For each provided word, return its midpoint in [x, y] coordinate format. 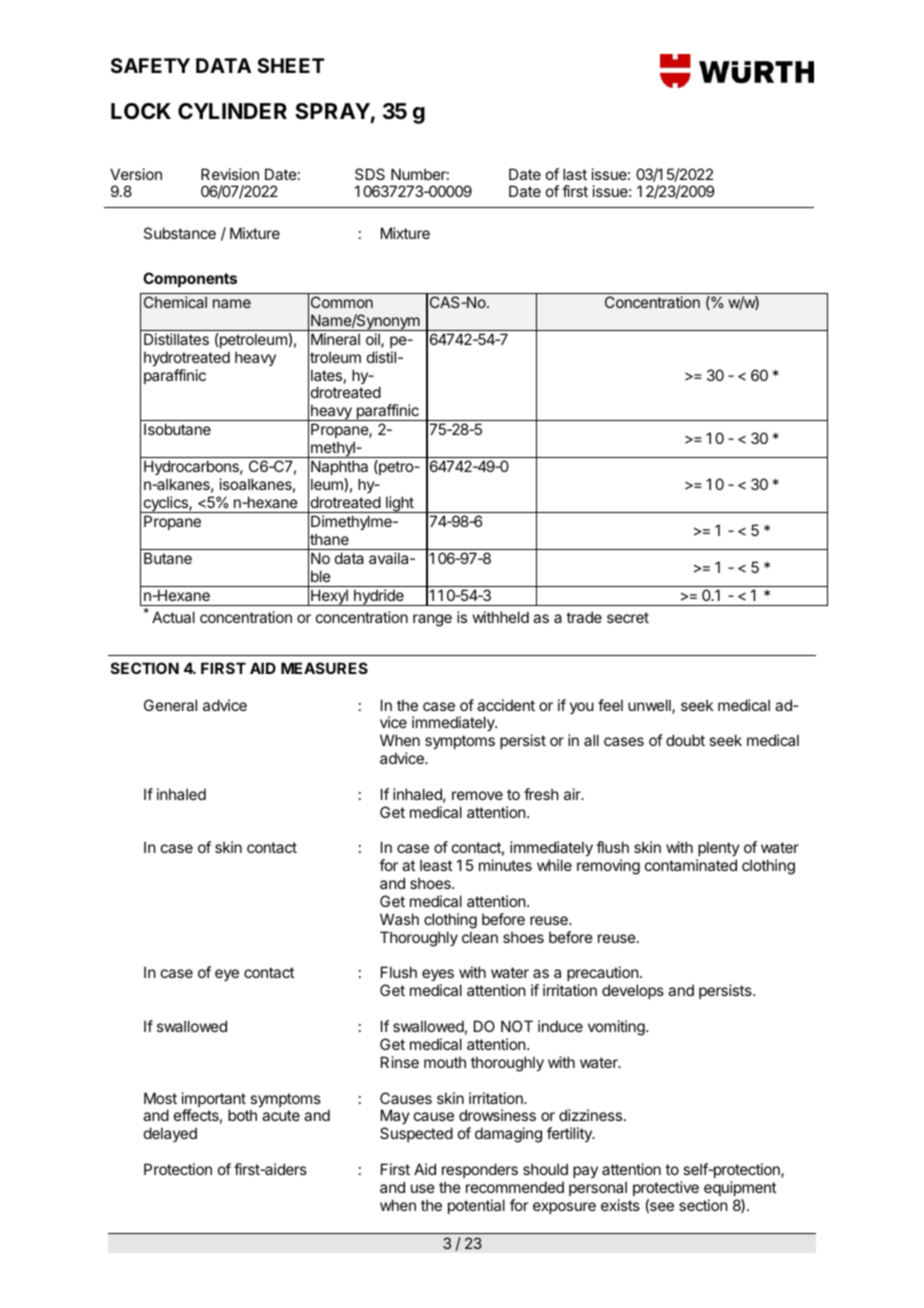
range [432, 620]
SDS [370, 174]
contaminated [691, 865]
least [436, 865]
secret [628, 617]
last [575, 174]
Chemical [175, 302]
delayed [170, 1134]
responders [480, 1170]
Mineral [335, 339]
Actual [173, 617]
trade [584, 617]
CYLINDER [232, 111]
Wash [399, 919]
